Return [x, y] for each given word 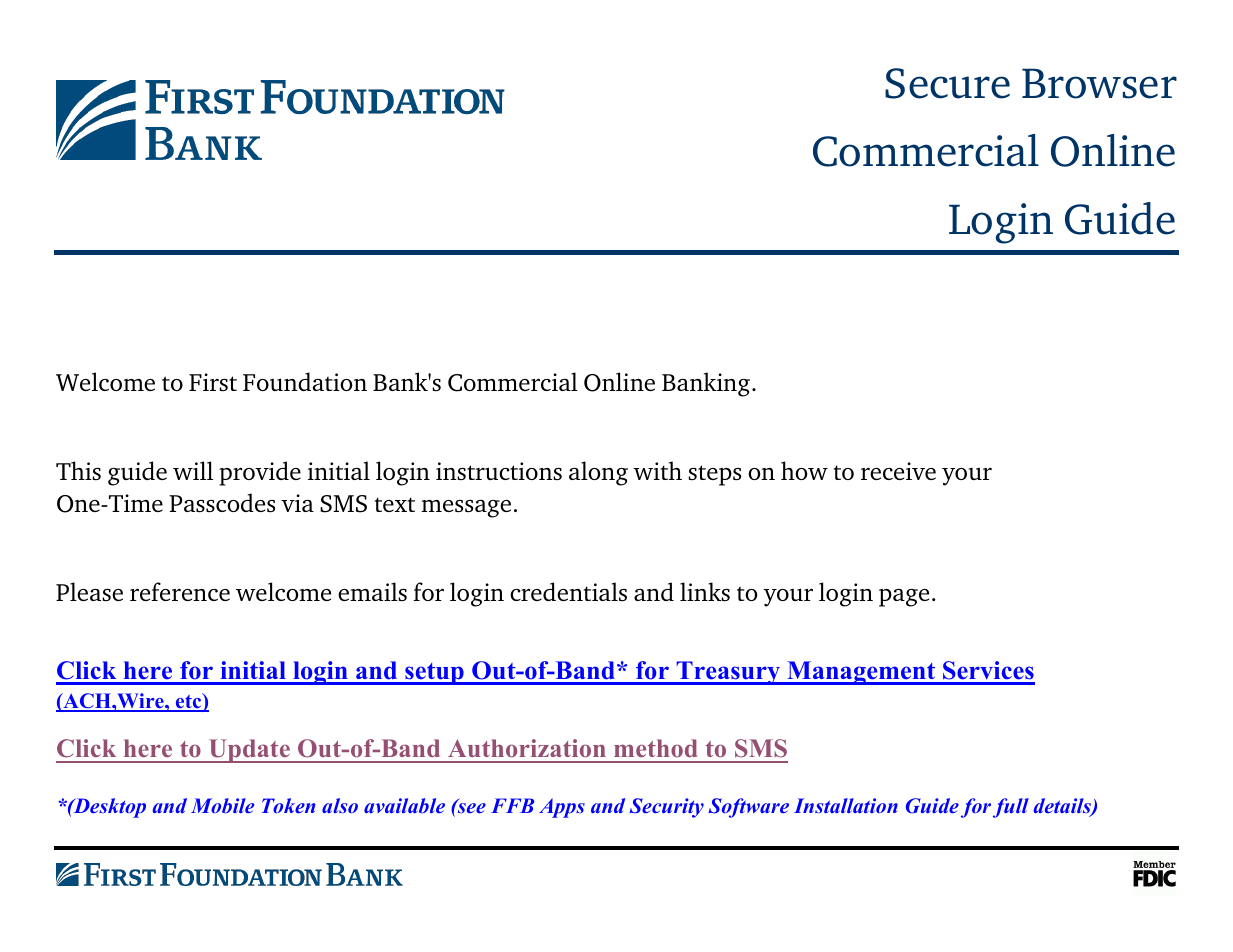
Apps [562, 808]
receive [898, 471]
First [213, 382]
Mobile [222, 805]
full [1011, 808]
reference [180, 591]
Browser [1099, 83]
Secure [947, 83]
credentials [568, 591]
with [657, 470]
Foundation [305, 381]
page [904, 598]
